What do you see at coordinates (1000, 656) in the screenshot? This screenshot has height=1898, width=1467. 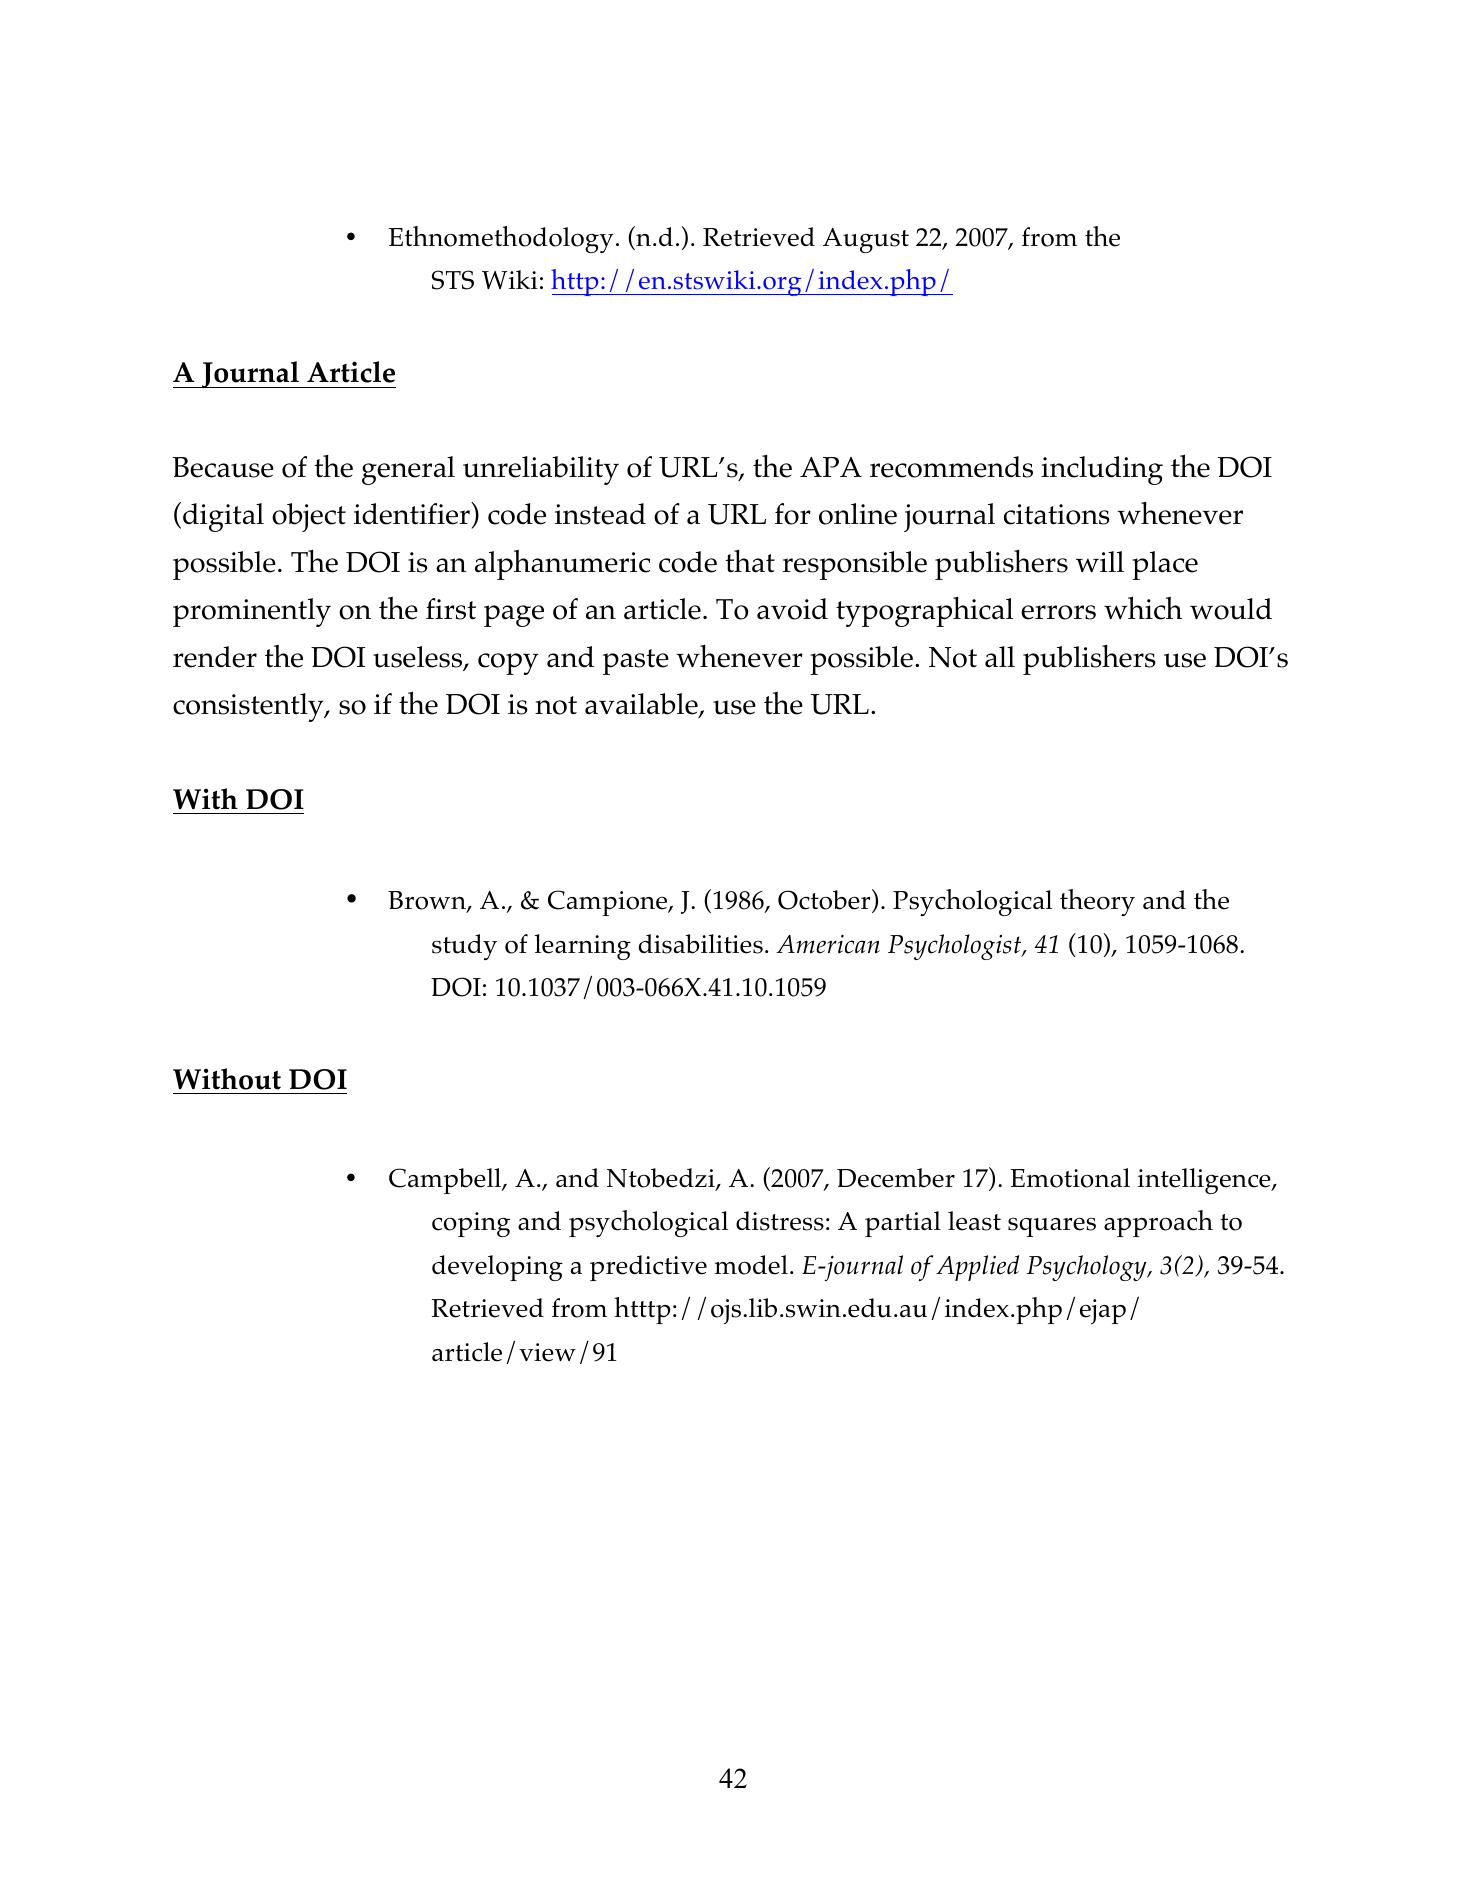 I see `all` at bounding box center [1000, 656].
